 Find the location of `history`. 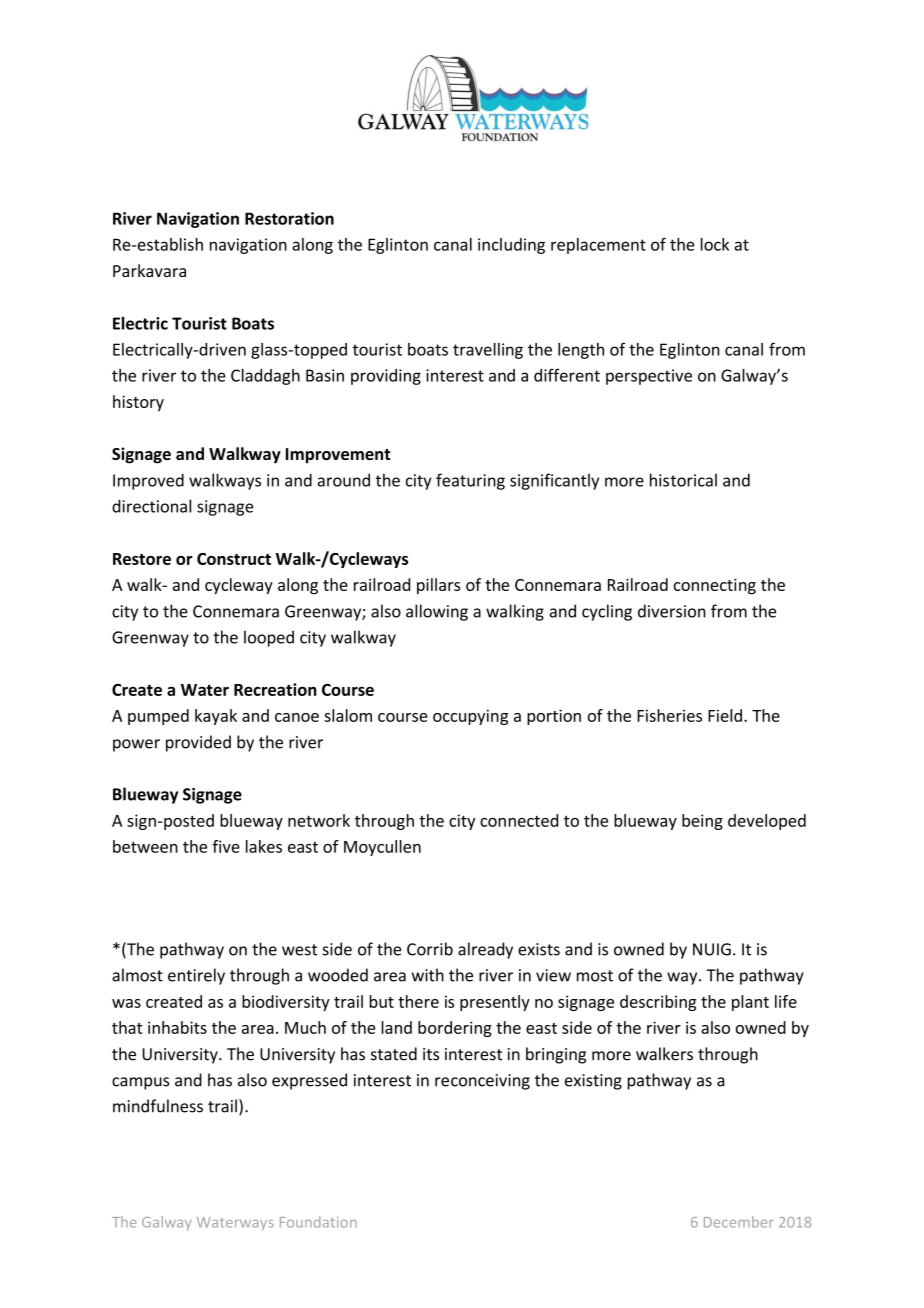

history is located at coordinates (138, 403).
